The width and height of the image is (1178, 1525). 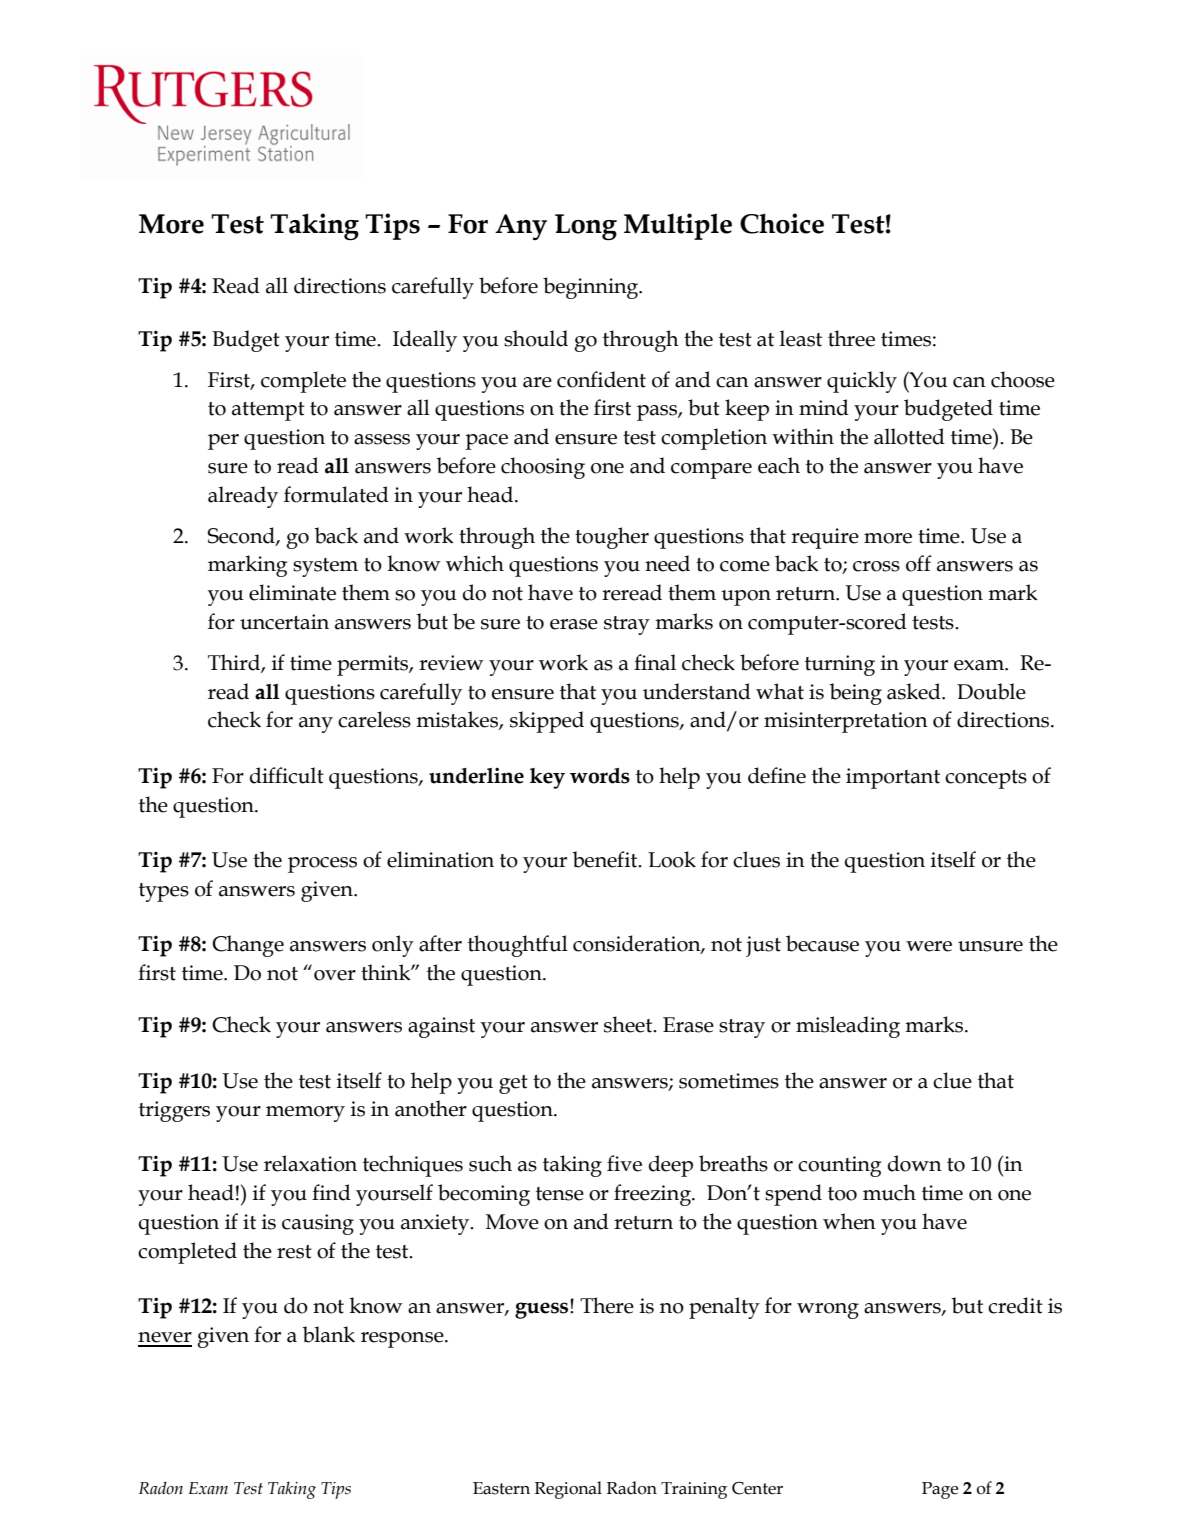 I want to click on blank, so click(x=329, y=1334).
